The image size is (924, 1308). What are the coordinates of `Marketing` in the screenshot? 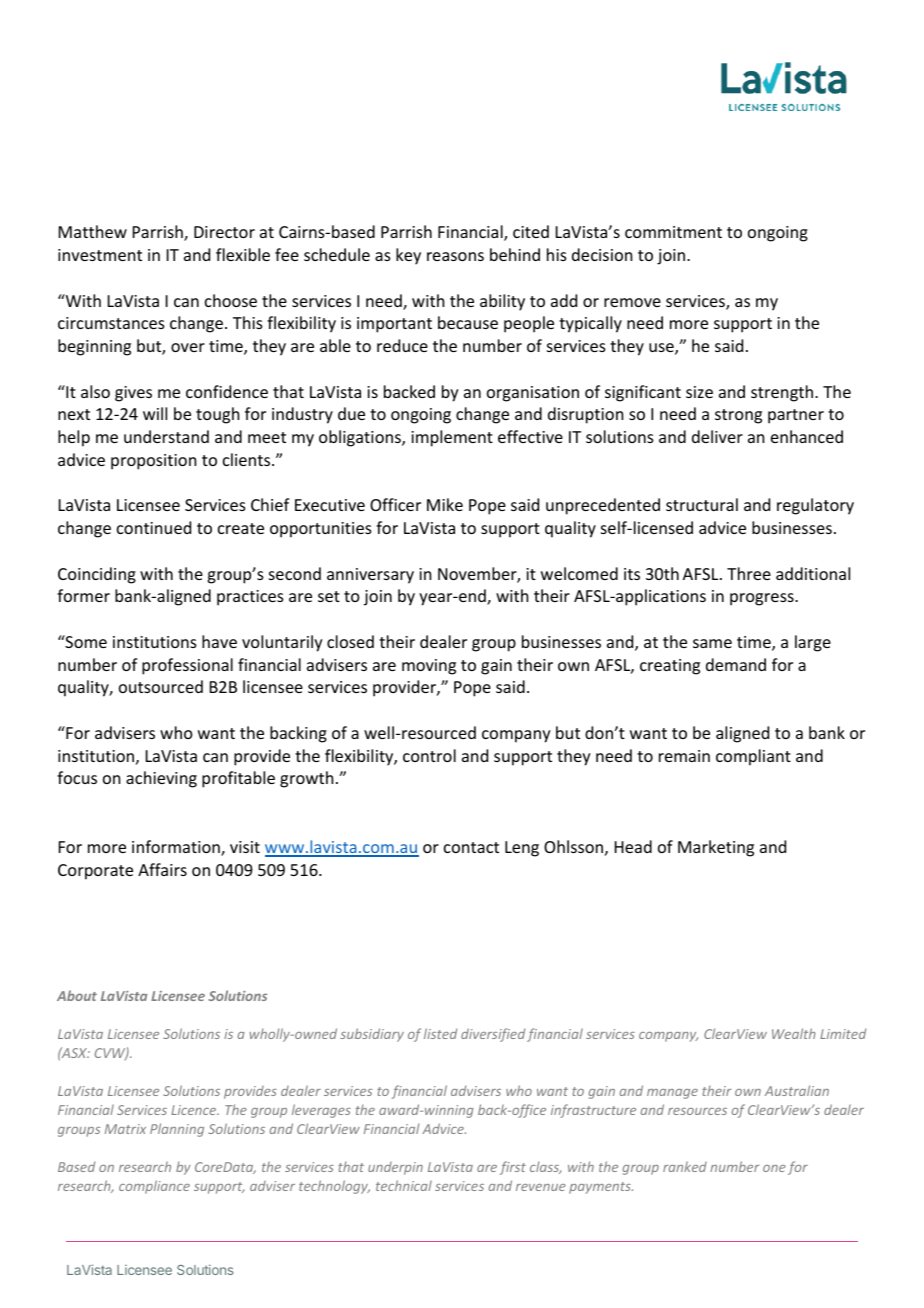 It's located at (716, 848).
